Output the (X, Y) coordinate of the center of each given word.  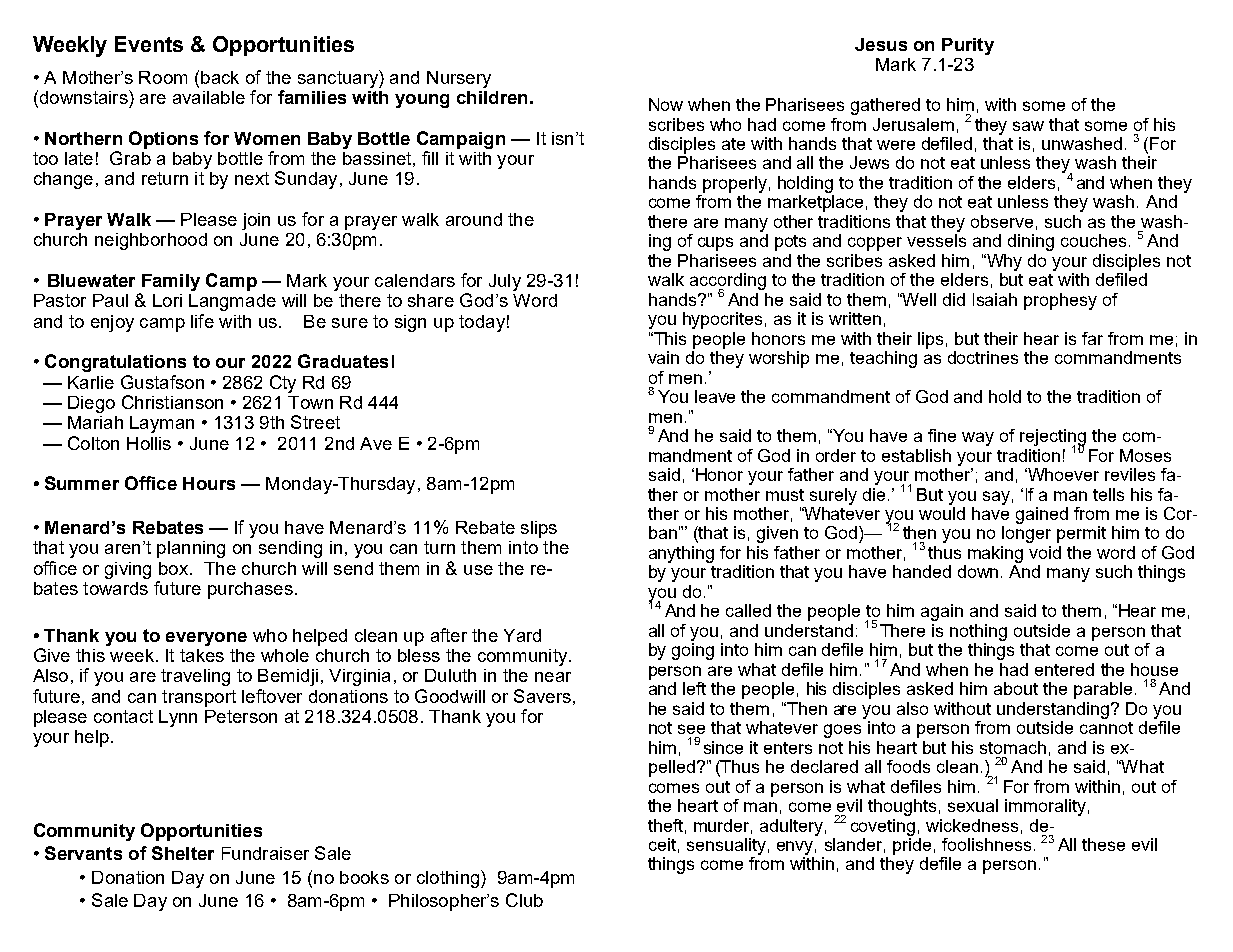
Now (666, 104)
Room (163, 77)
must (785, 495)
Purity (968, 46)
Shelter (183, 853)
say (996, 498)
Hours (209, 483)
